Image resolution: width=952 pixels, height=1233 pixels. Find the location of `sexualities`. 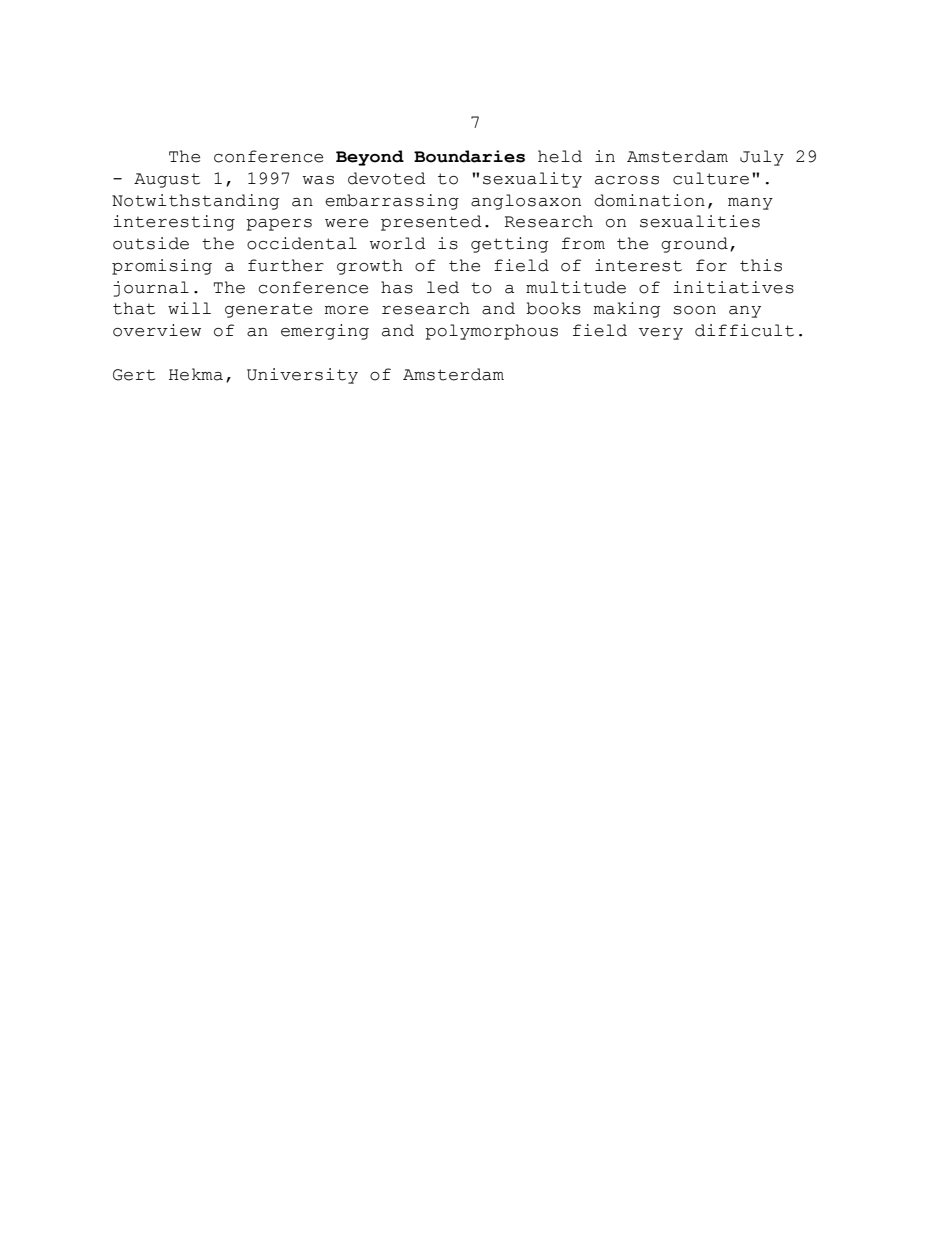

sexualities is located at coordinates (700, 221).
